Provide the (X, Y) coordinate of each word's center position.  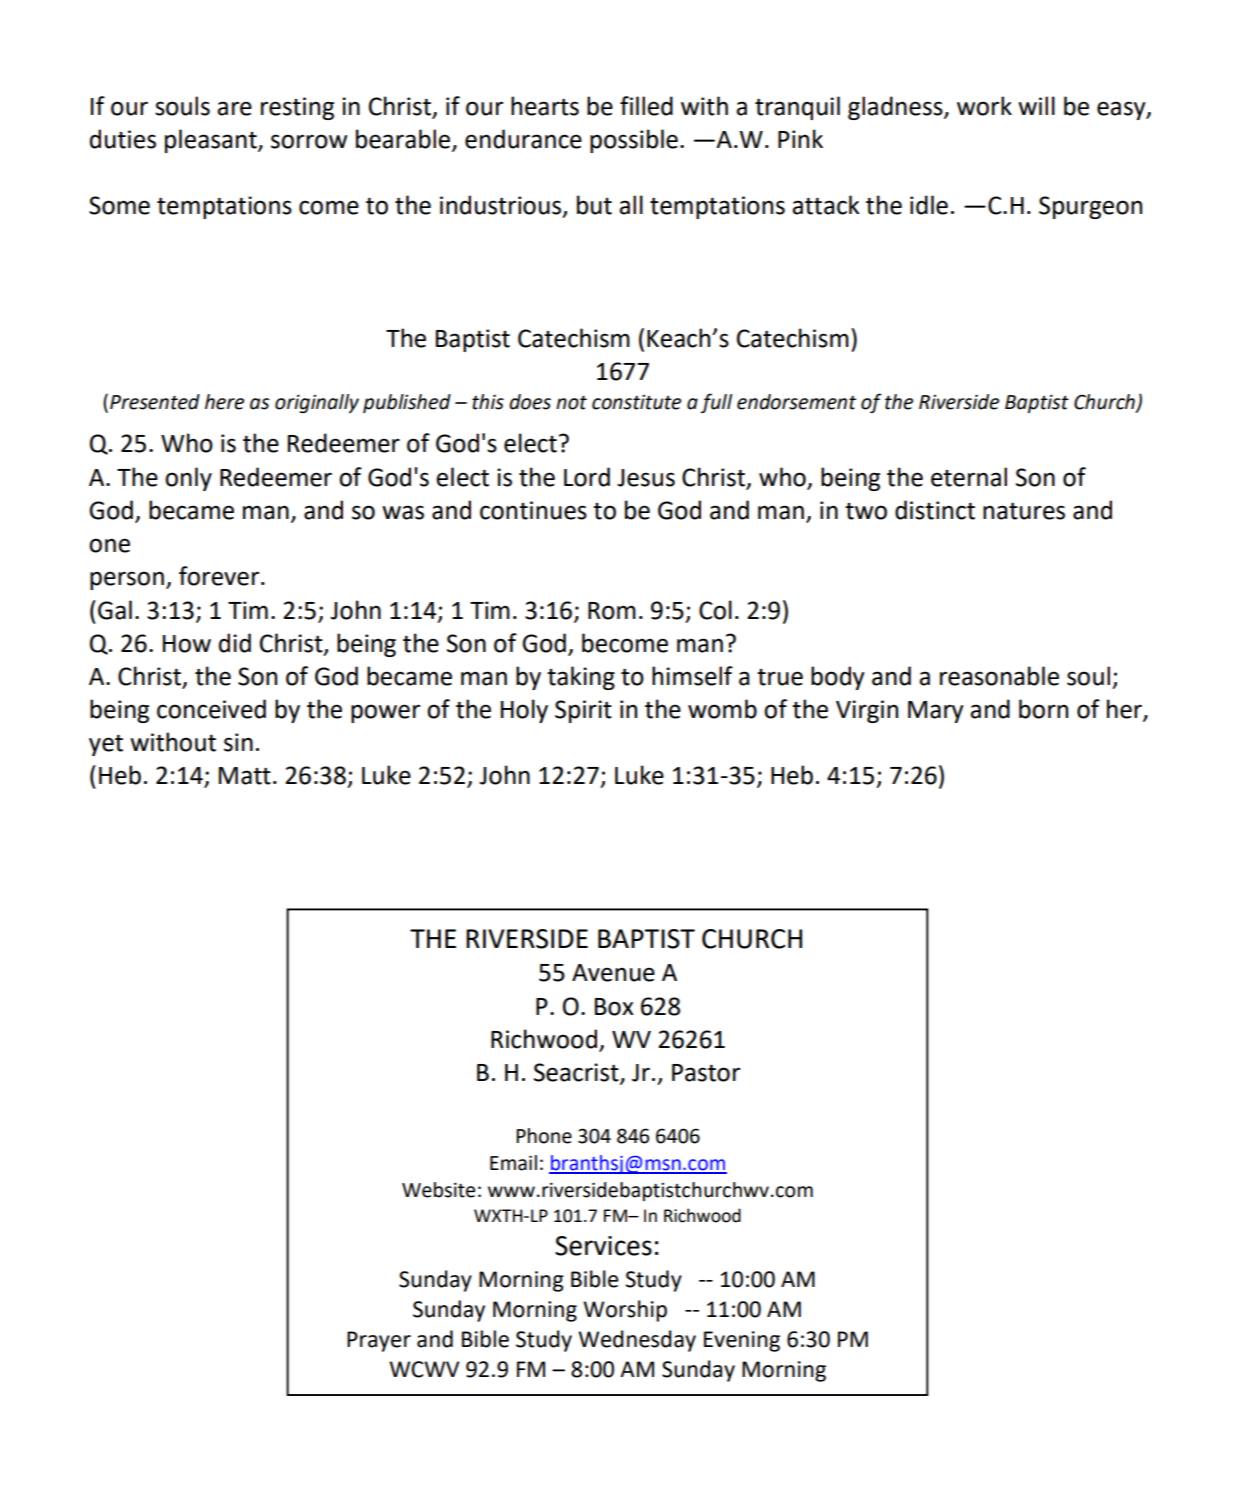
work (984, 106)
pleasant (212, 141)
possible (634, 141)
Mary (935, 712)
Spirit (583, 711)
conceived (211, 709)
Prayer (379, 1341)
